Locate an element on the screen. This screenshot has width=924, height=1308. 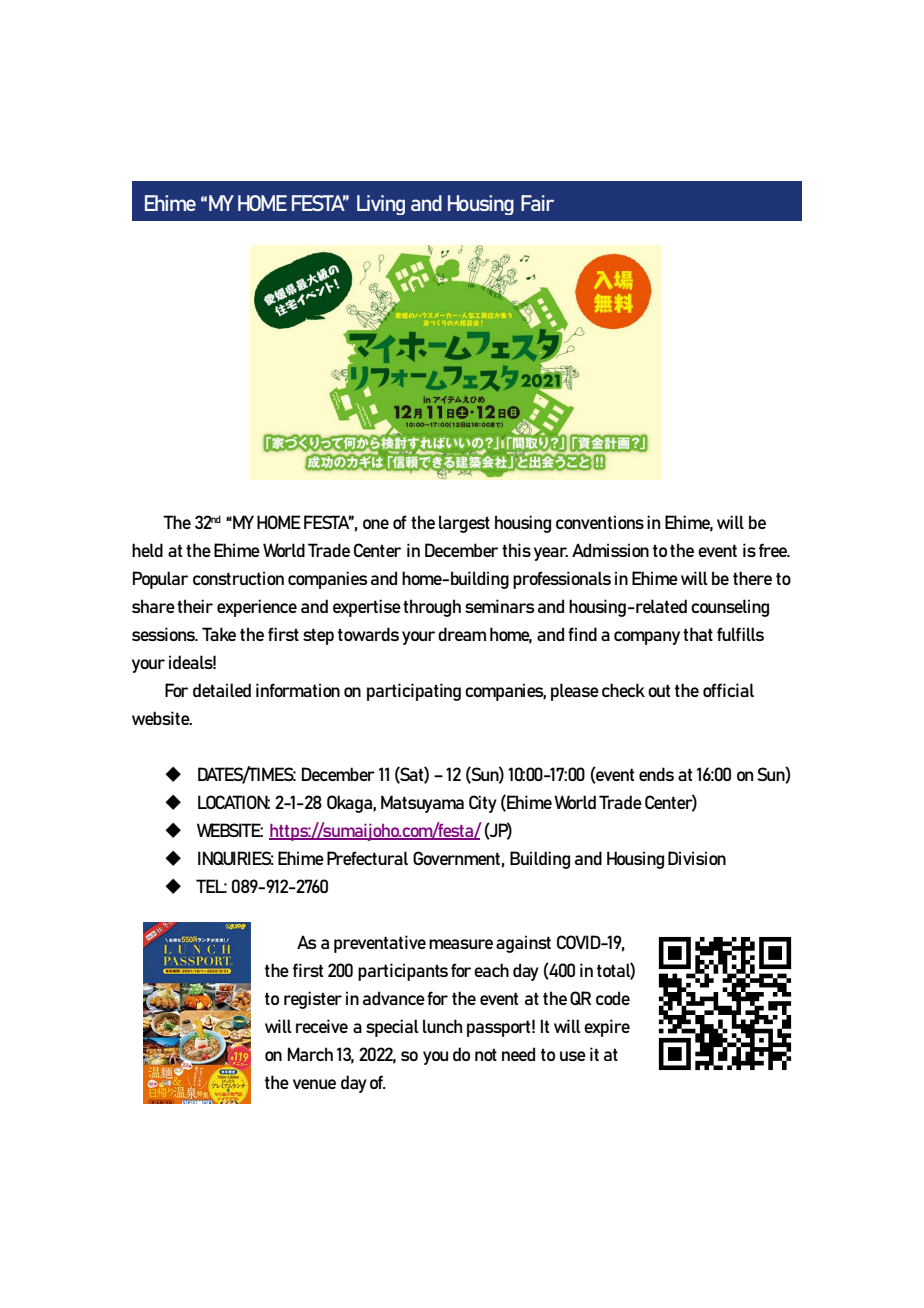
INQUIRIES is located at coordinates (236, 858).
